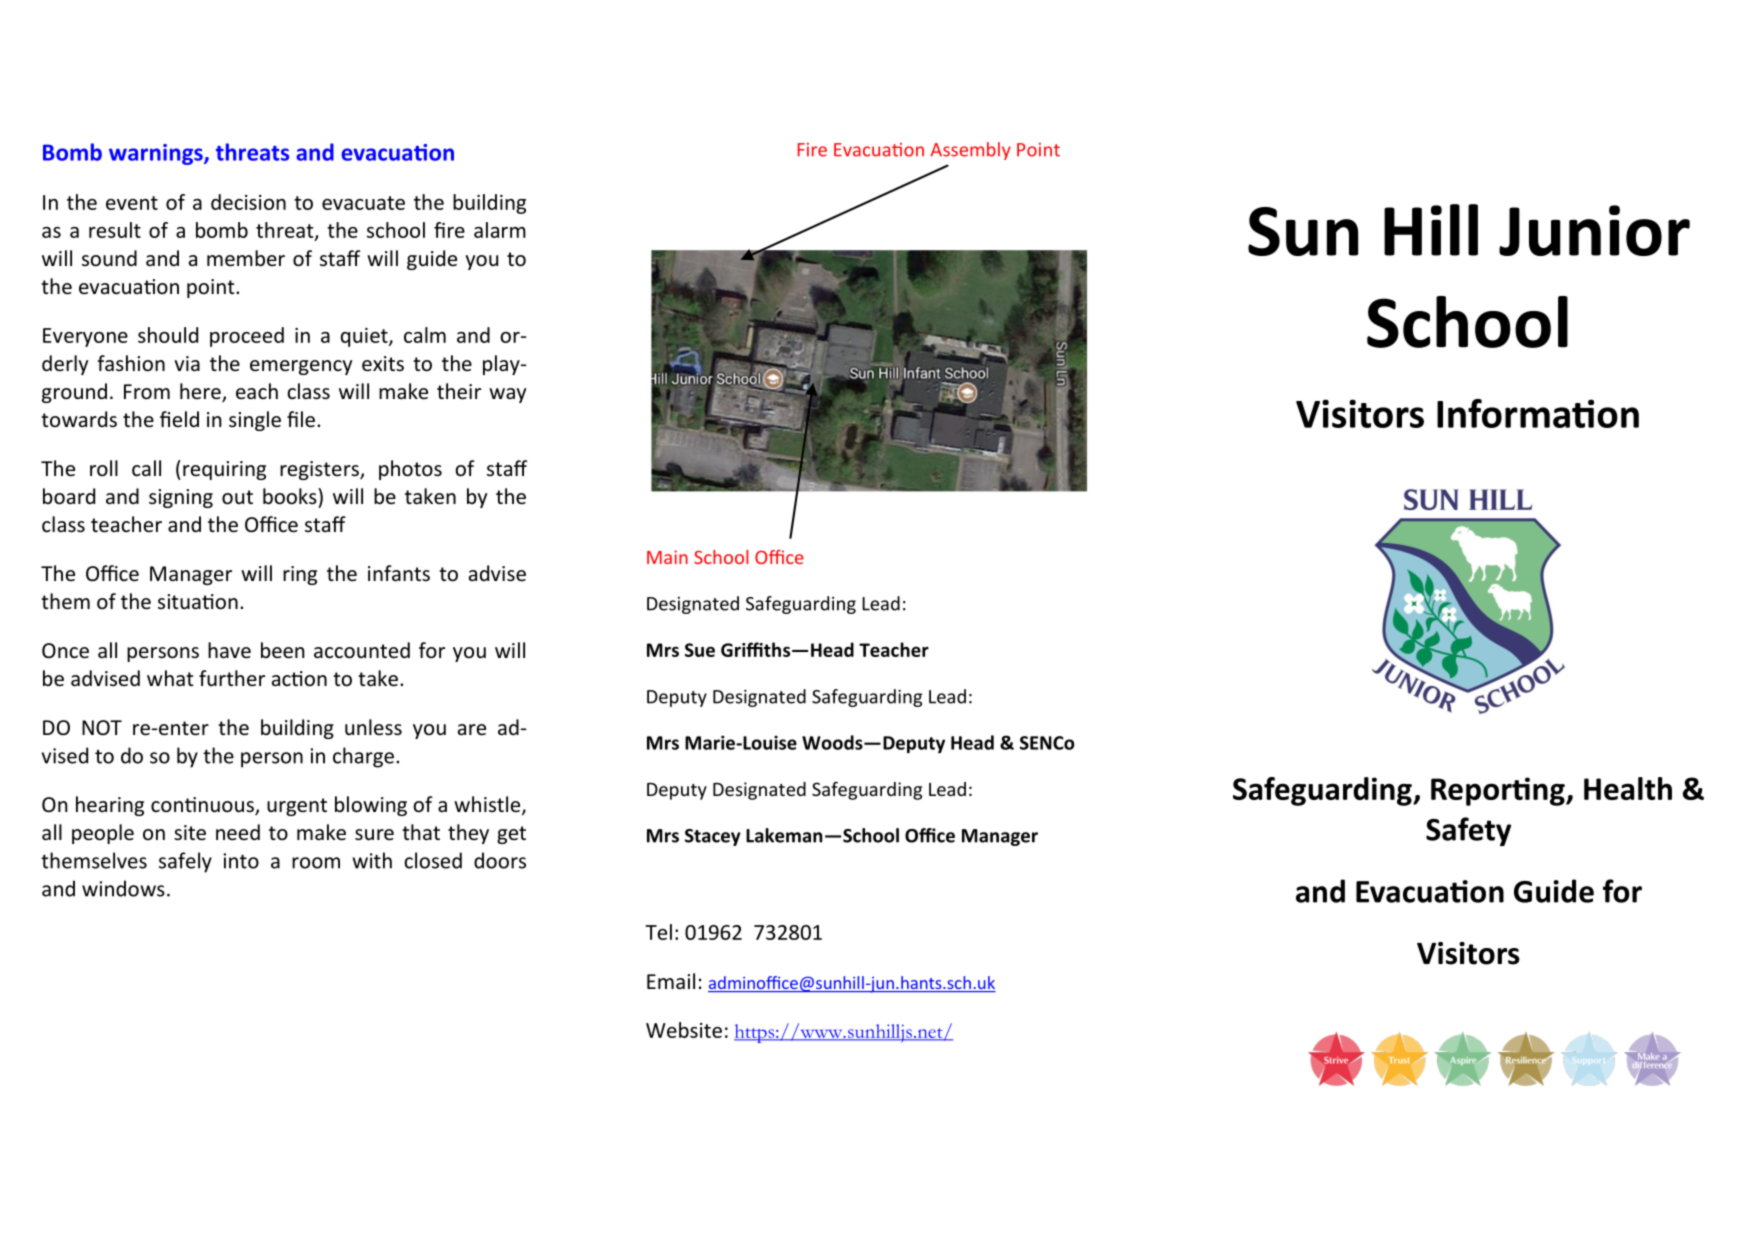  Describe the element at coordinates (507, 395) in the screenshot. I see `way` at that location.
